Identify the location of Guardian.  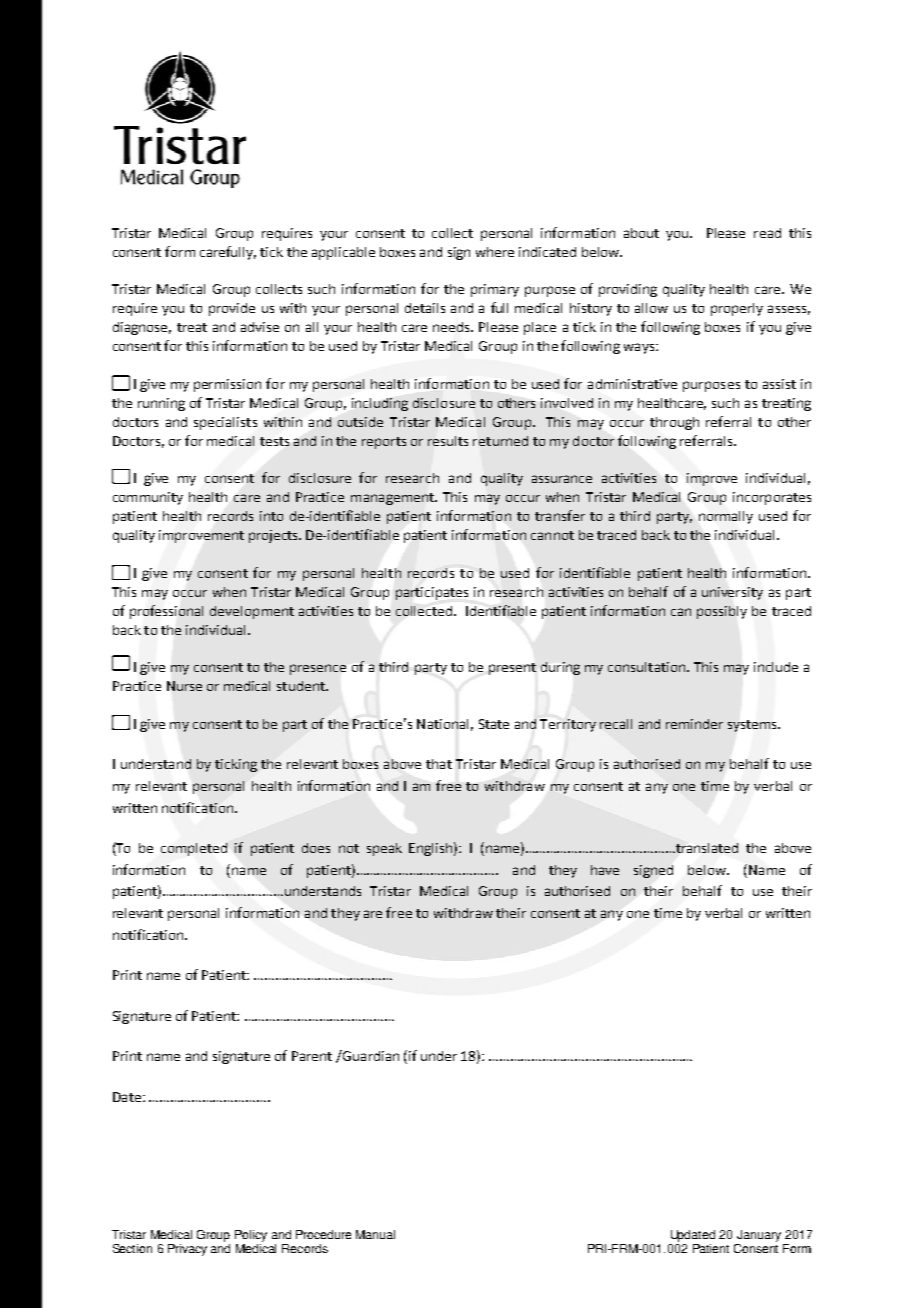
(370, 1055).
